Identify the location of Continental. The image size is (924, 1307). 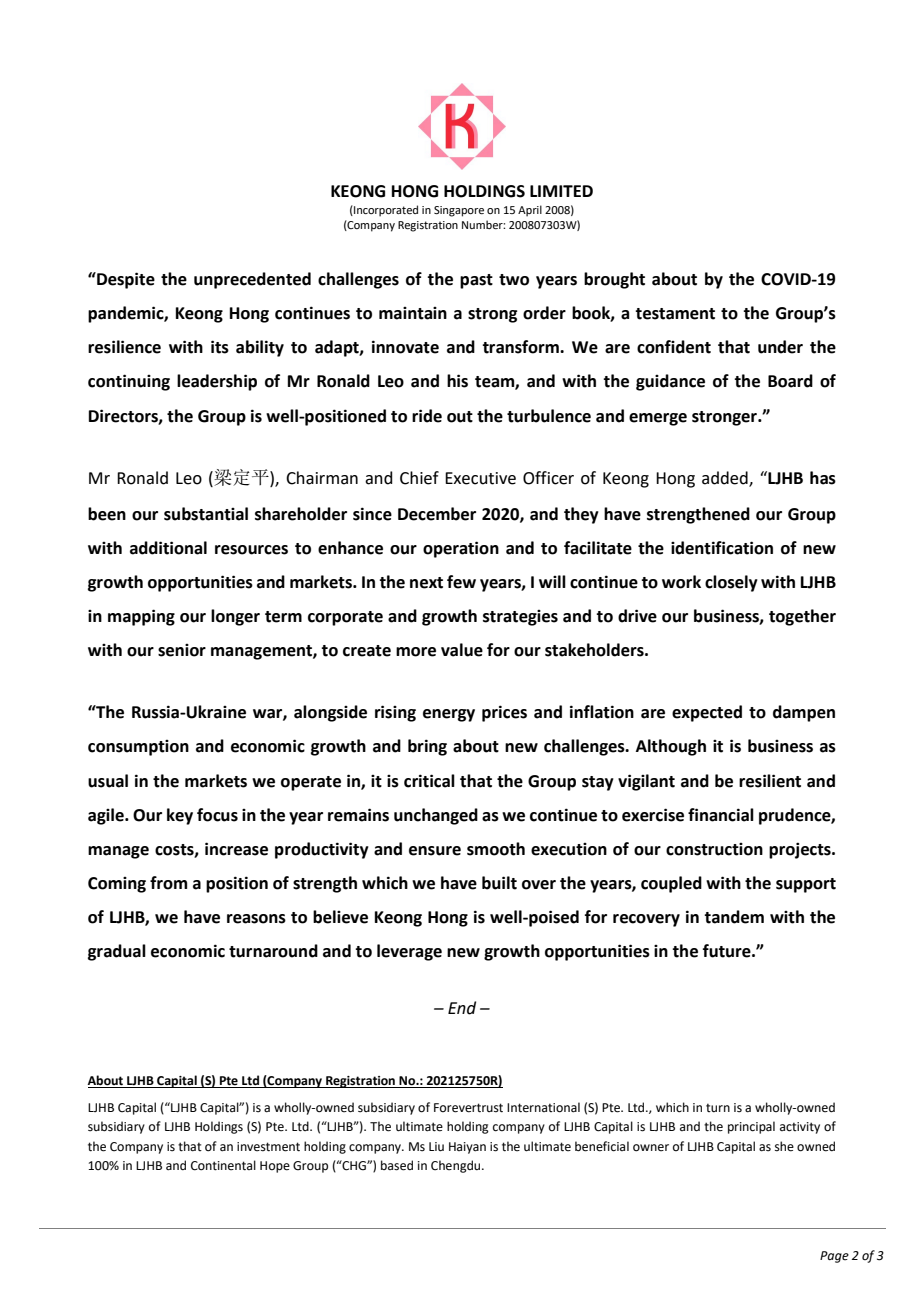
(223, 1165).
